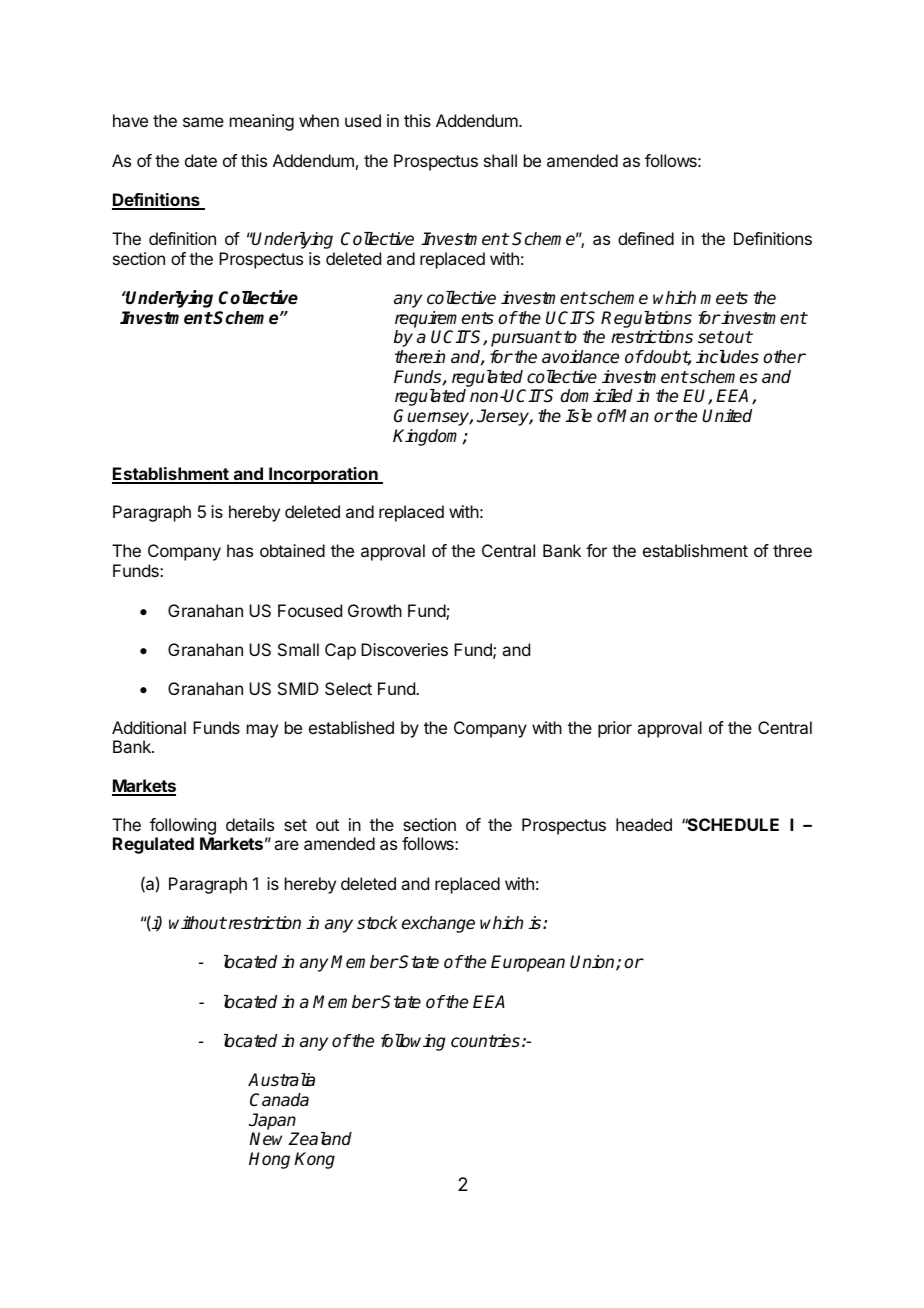  What do you see at coordinates (272, 1121) in the screenshot?
I see `Japan` at bounding box center [272, 1121].
